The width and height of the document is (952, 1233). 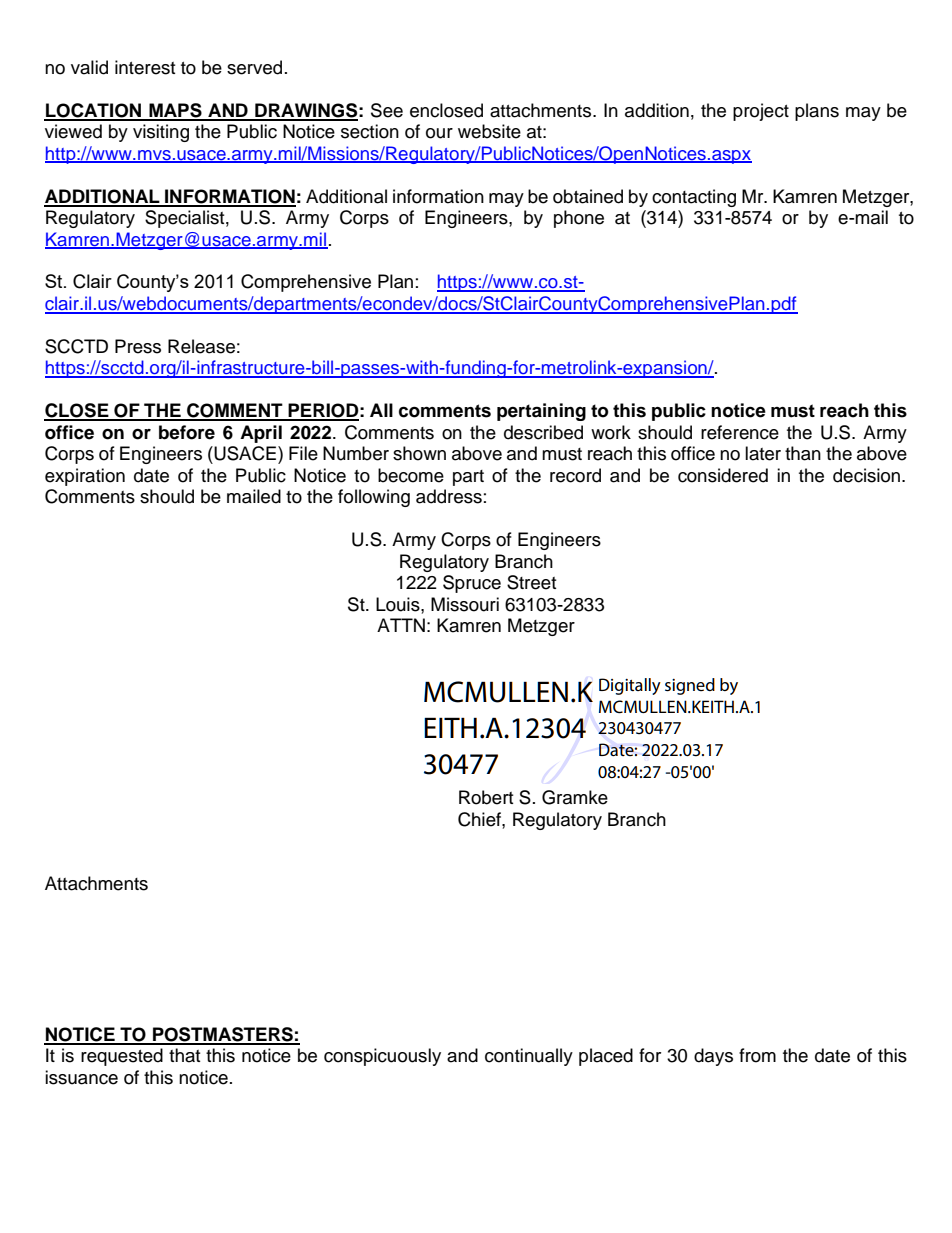 I want to click on website, so click(x=489, y=131).
